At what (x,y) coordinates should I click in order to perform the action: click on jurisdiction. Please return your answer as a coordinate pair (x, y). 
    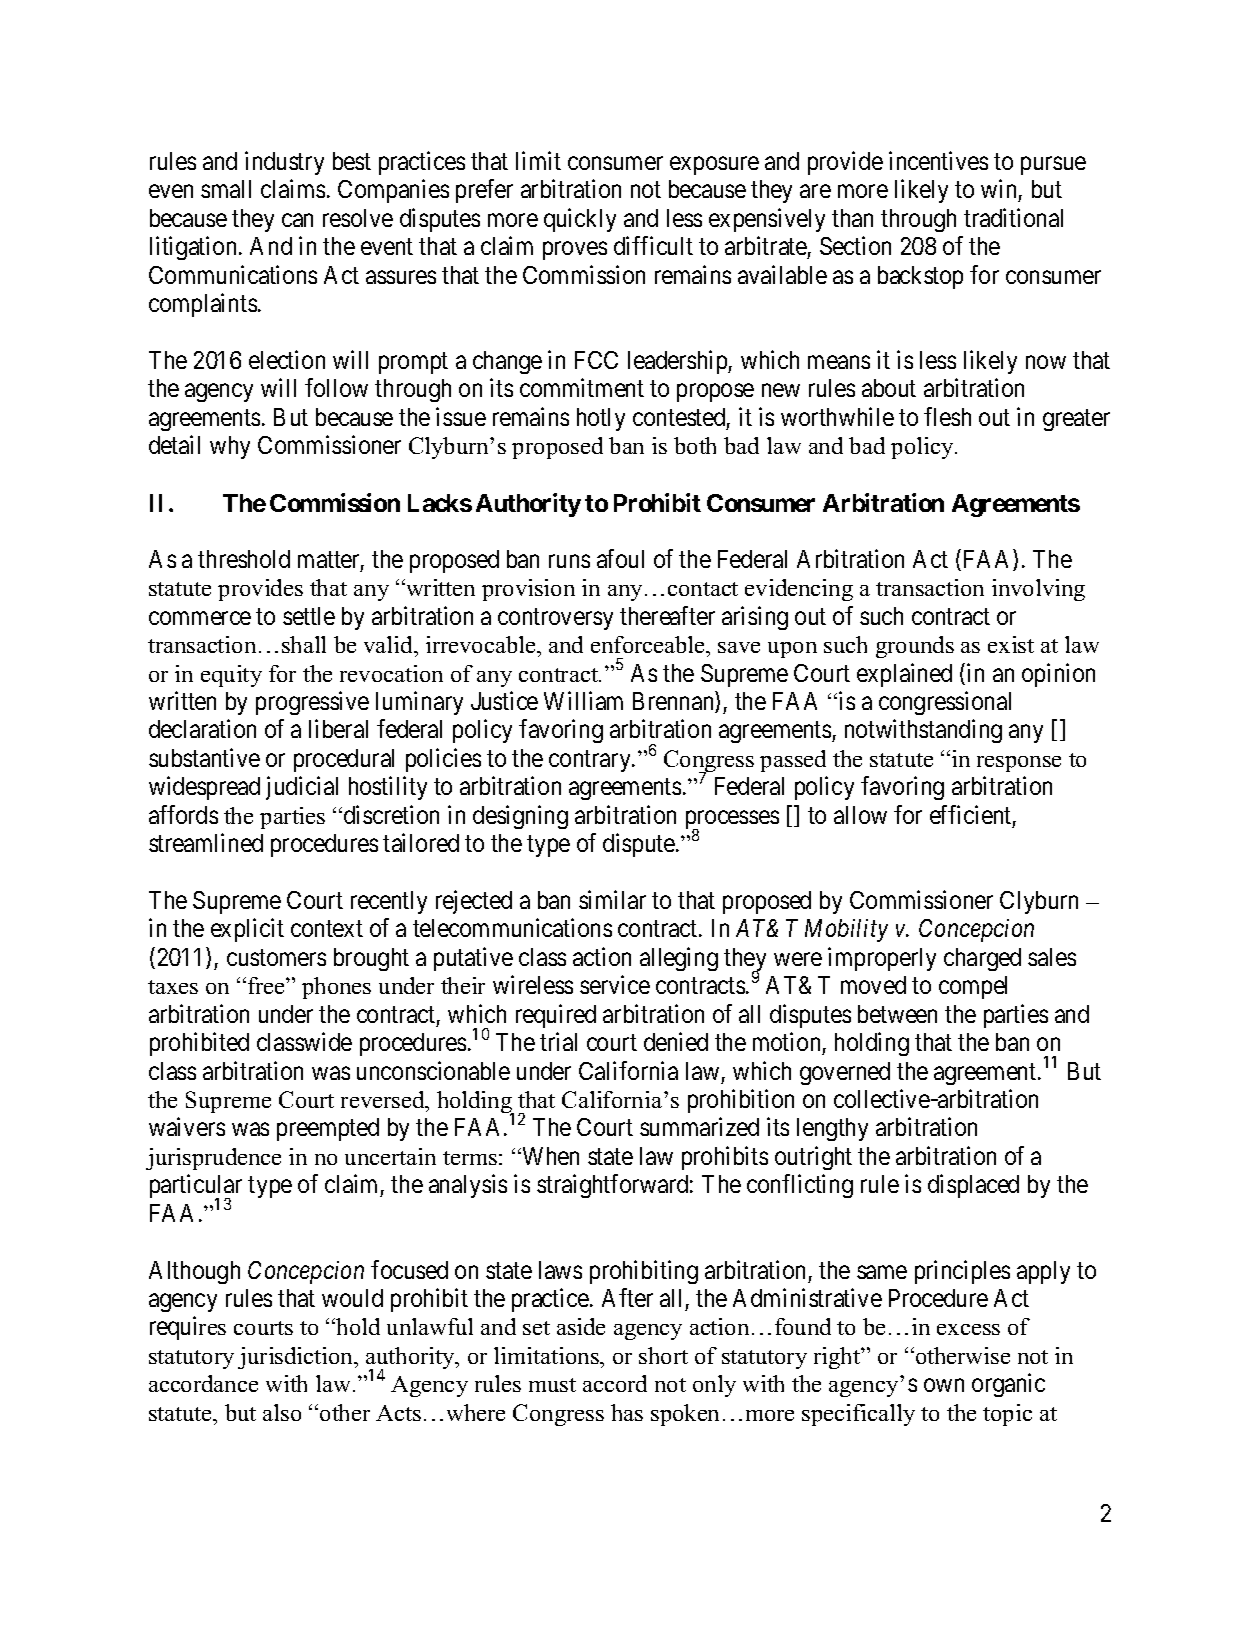
    Looking at the image, I should click on (297, 1358).
